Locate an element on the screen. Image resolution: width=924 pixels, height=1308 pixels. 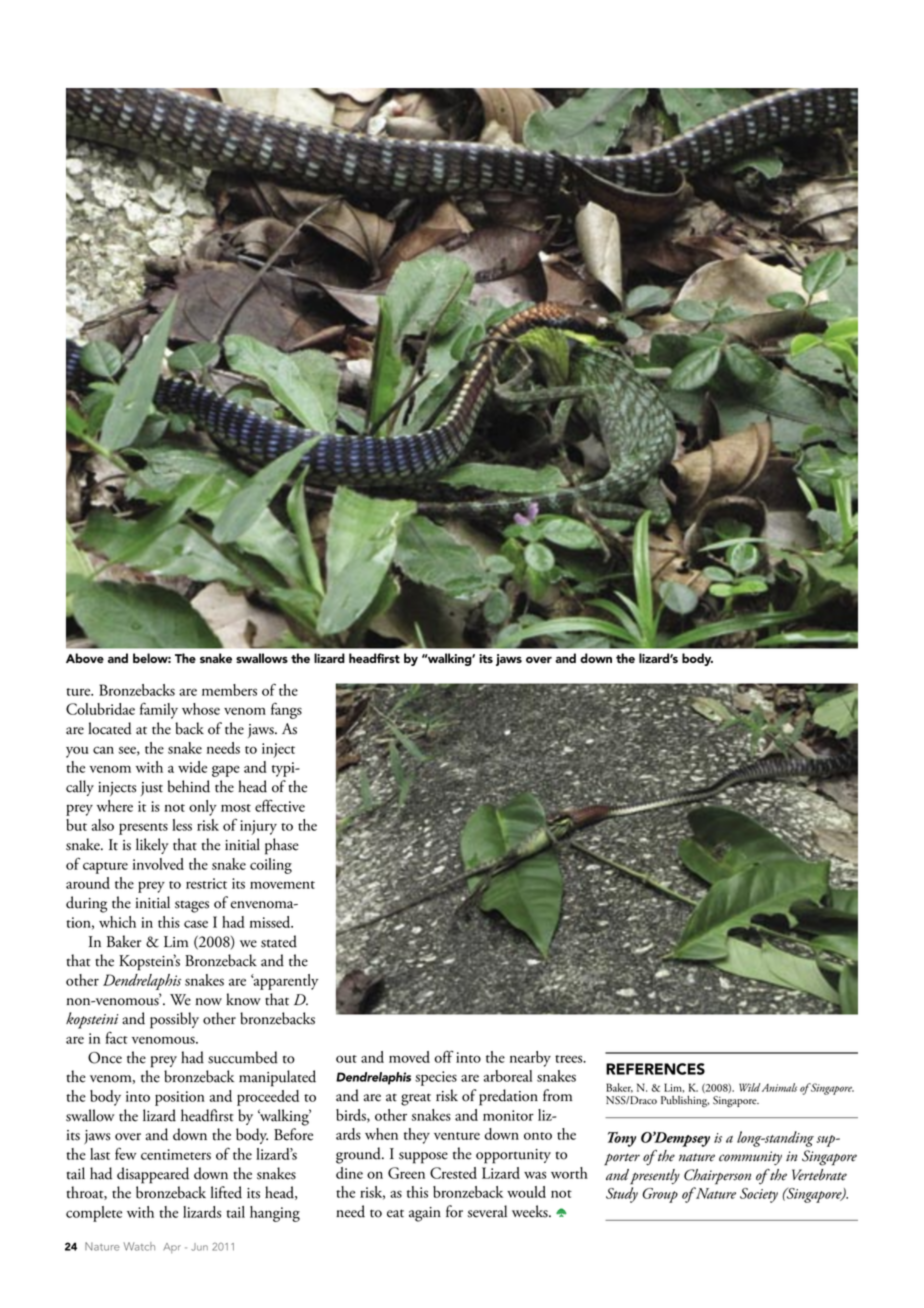
stated is located at coordinates (279, 941).
